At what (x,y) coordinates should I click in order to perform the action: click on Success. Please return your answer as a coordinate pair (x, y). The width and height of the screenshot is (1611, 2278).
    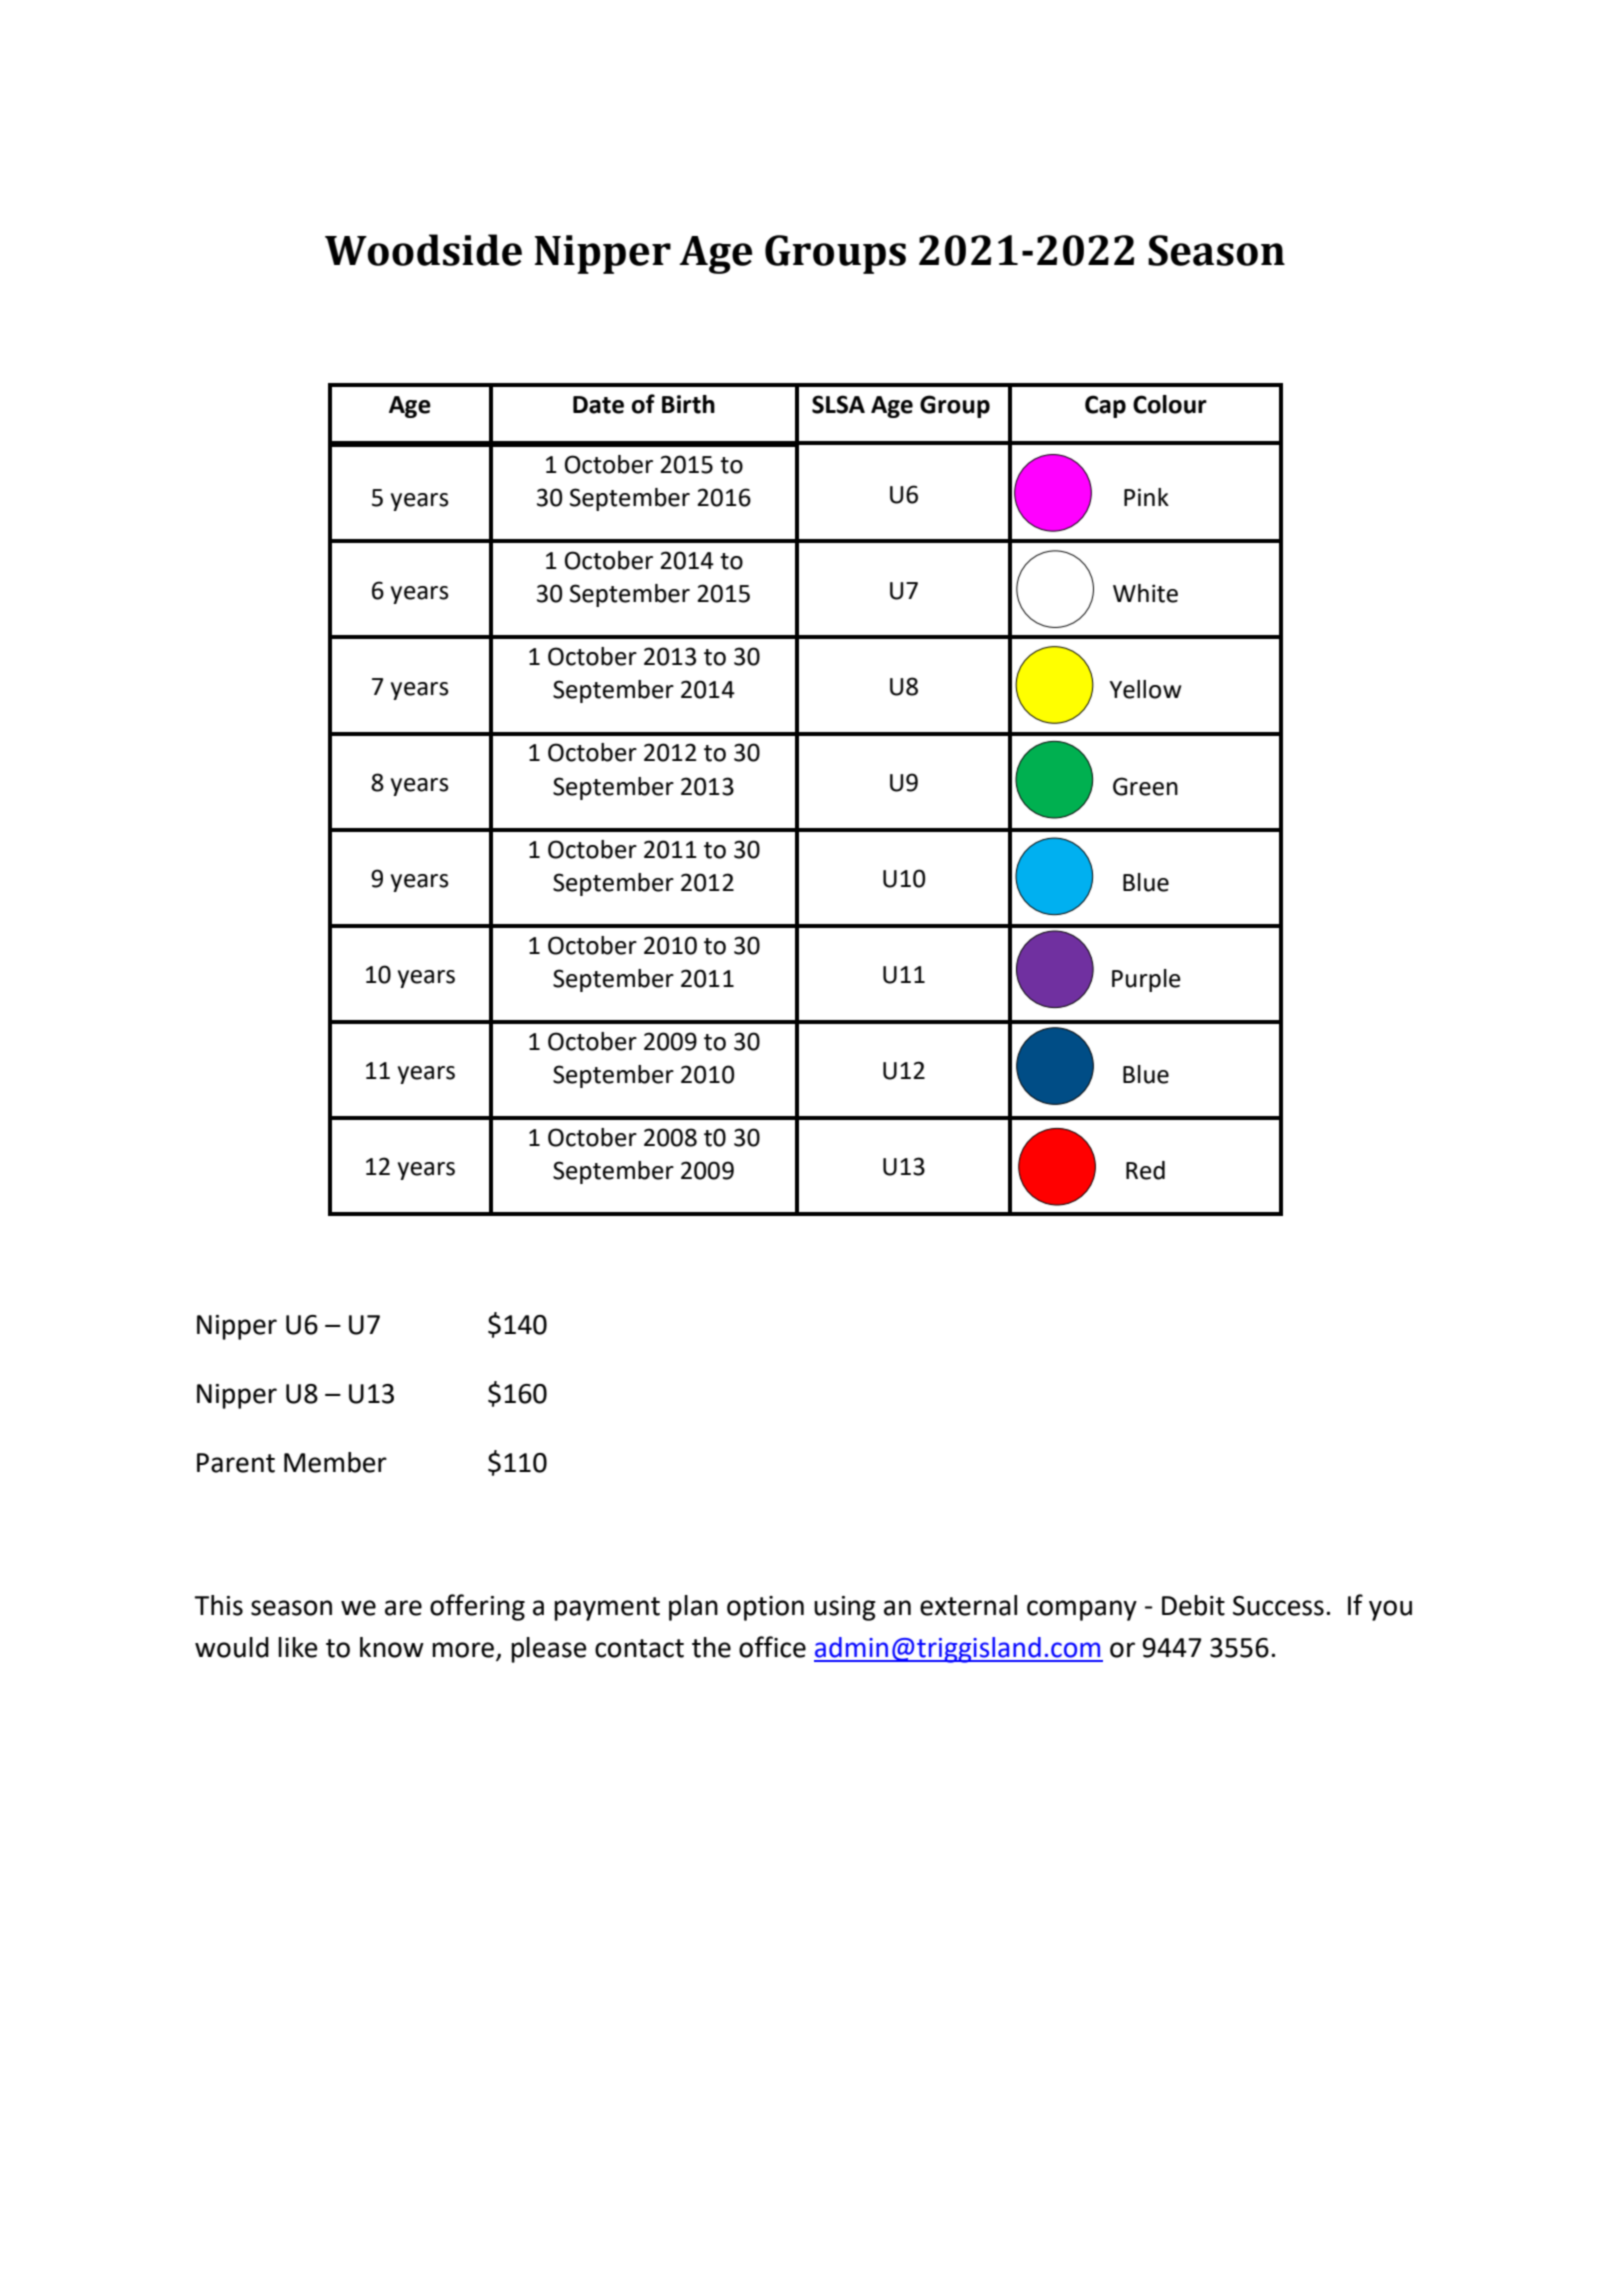
    Looking at the image, I should click on (1278, 1606).
